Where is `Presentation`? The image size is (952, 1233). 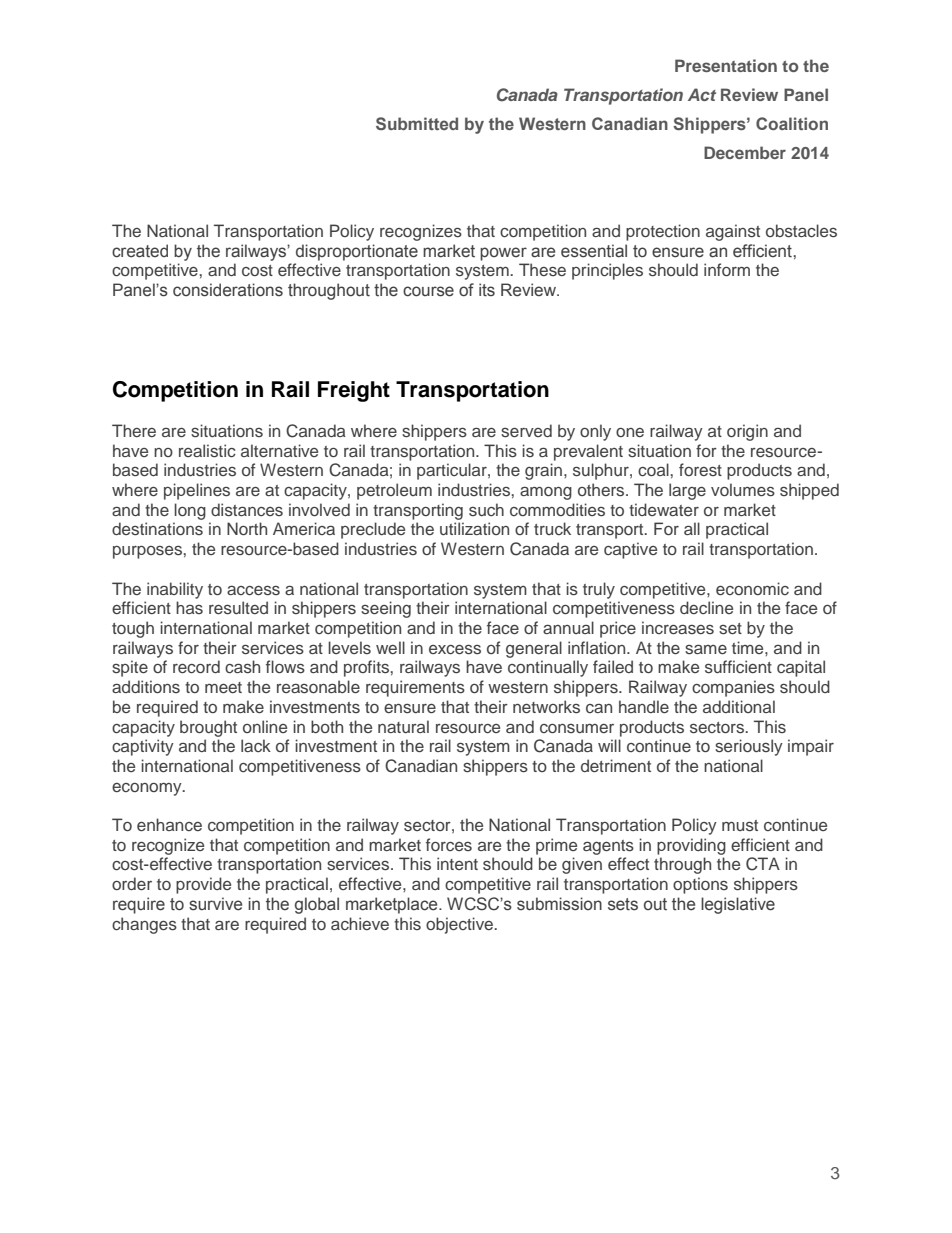 Presentation is located at coordinates (726, 65).
